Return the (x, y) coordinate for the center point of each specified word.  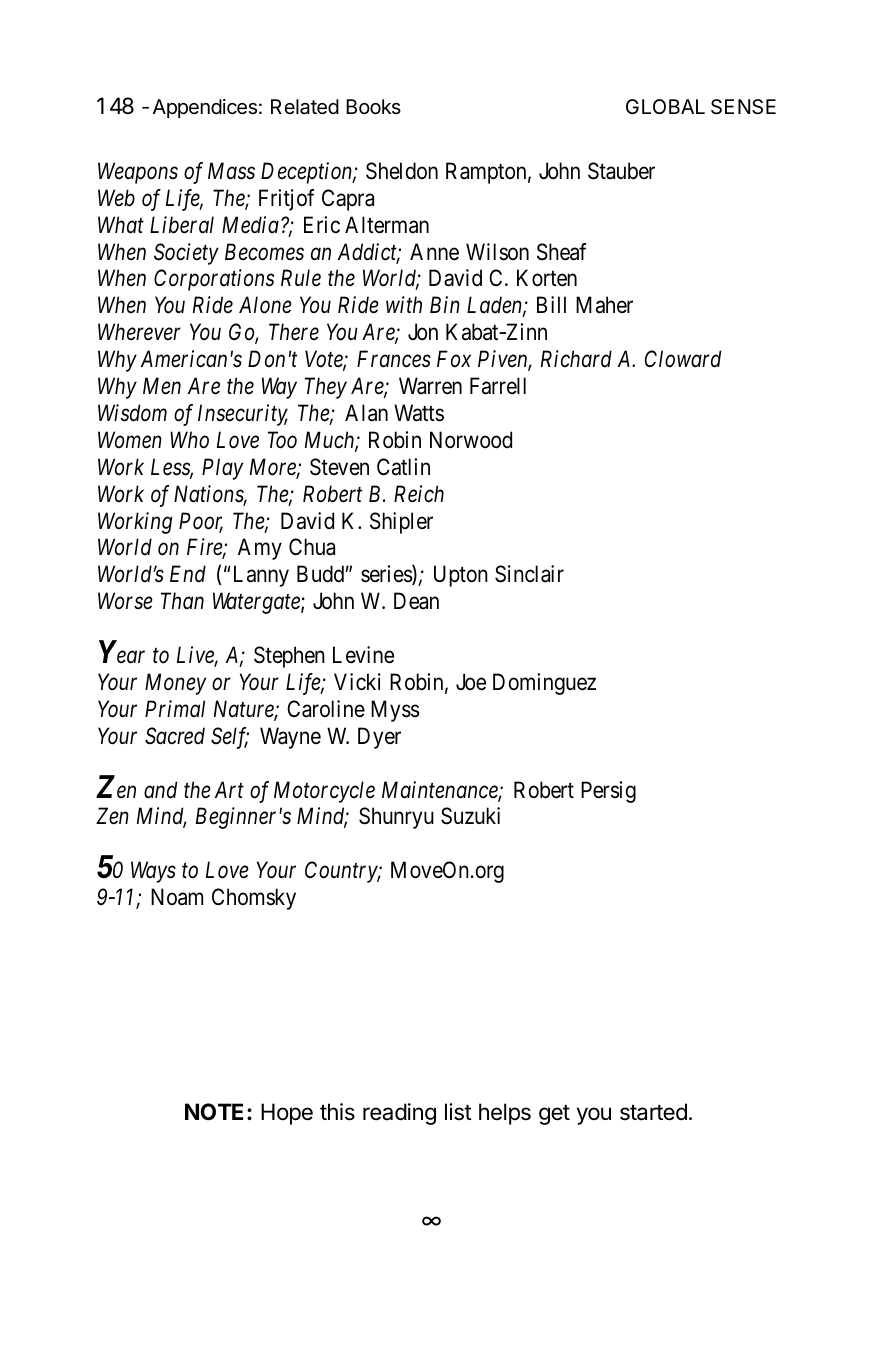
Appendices (205, 108)
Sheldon (402, 171)
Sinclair (529, 574)
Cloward (682, 359)
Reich (419, 494)
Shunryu (396, 818)
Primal (175, 708)
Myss (395, 711)
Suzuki (470, 816)
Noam (177, 897)
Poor (201, 522)
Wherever (139, 332)
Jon (423, 331)
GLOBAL (665, 106)
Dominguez (544, 684)
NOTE (214, 1112)
